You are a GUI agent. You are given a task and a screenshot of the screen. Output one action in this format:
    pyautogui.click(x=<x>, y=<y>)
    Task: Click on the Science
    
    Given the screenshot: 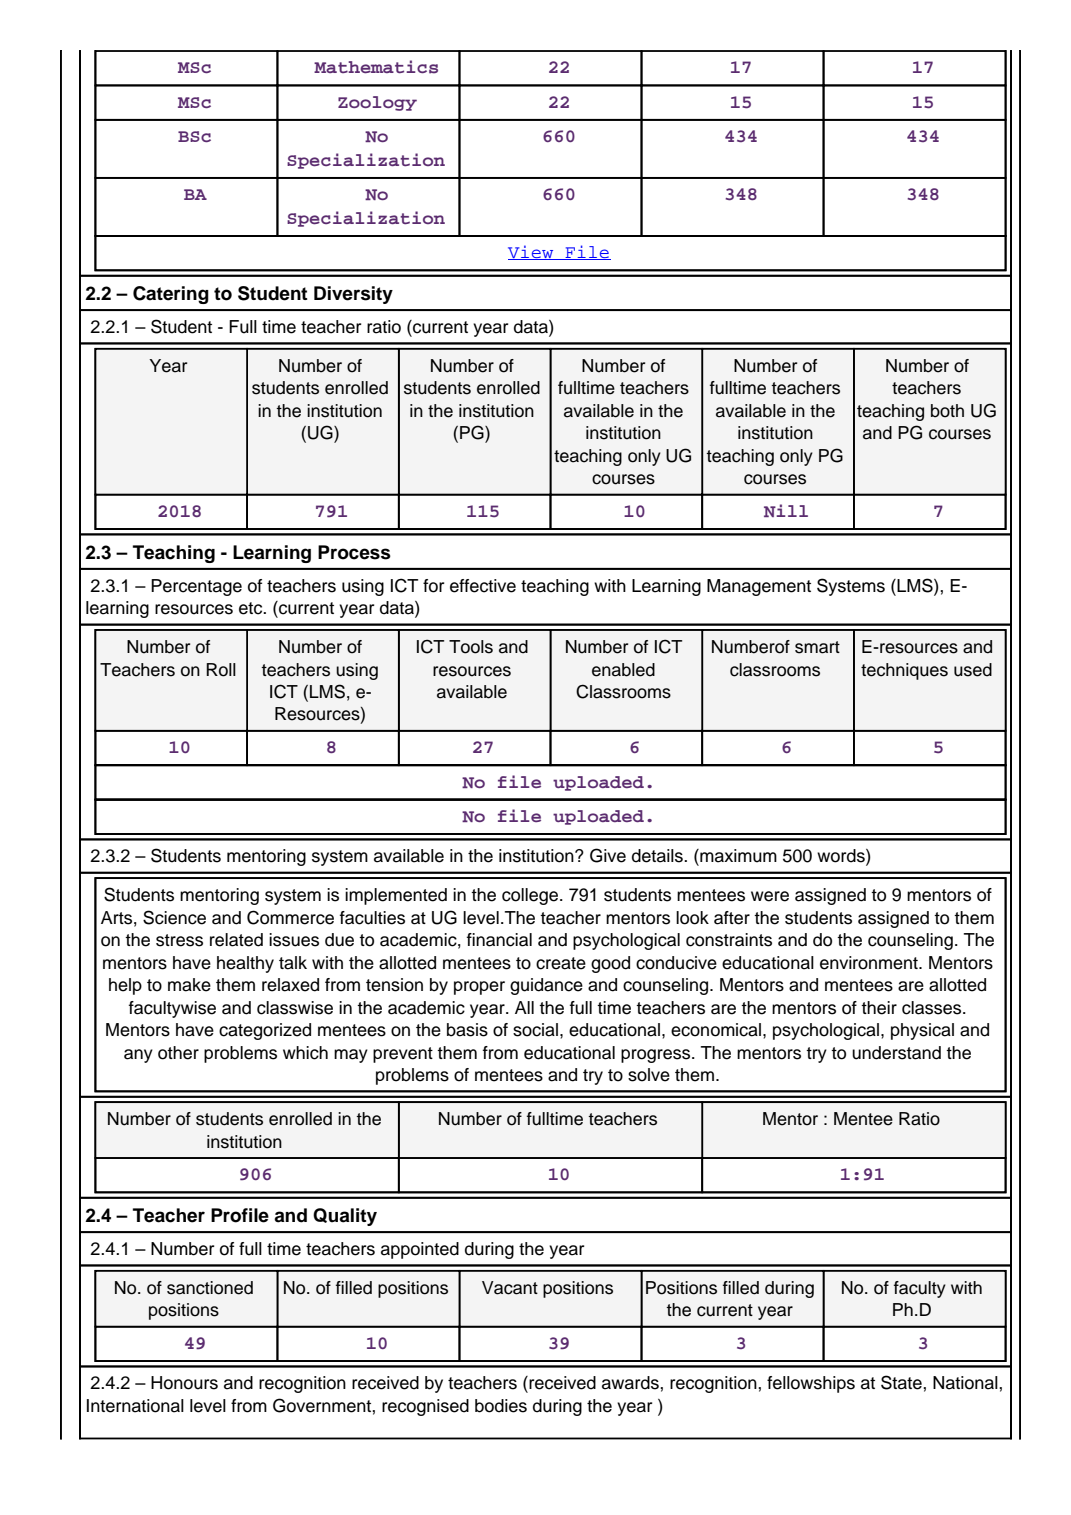 What is the action you would take?
    pyautogui.click(x=174, y=917)
